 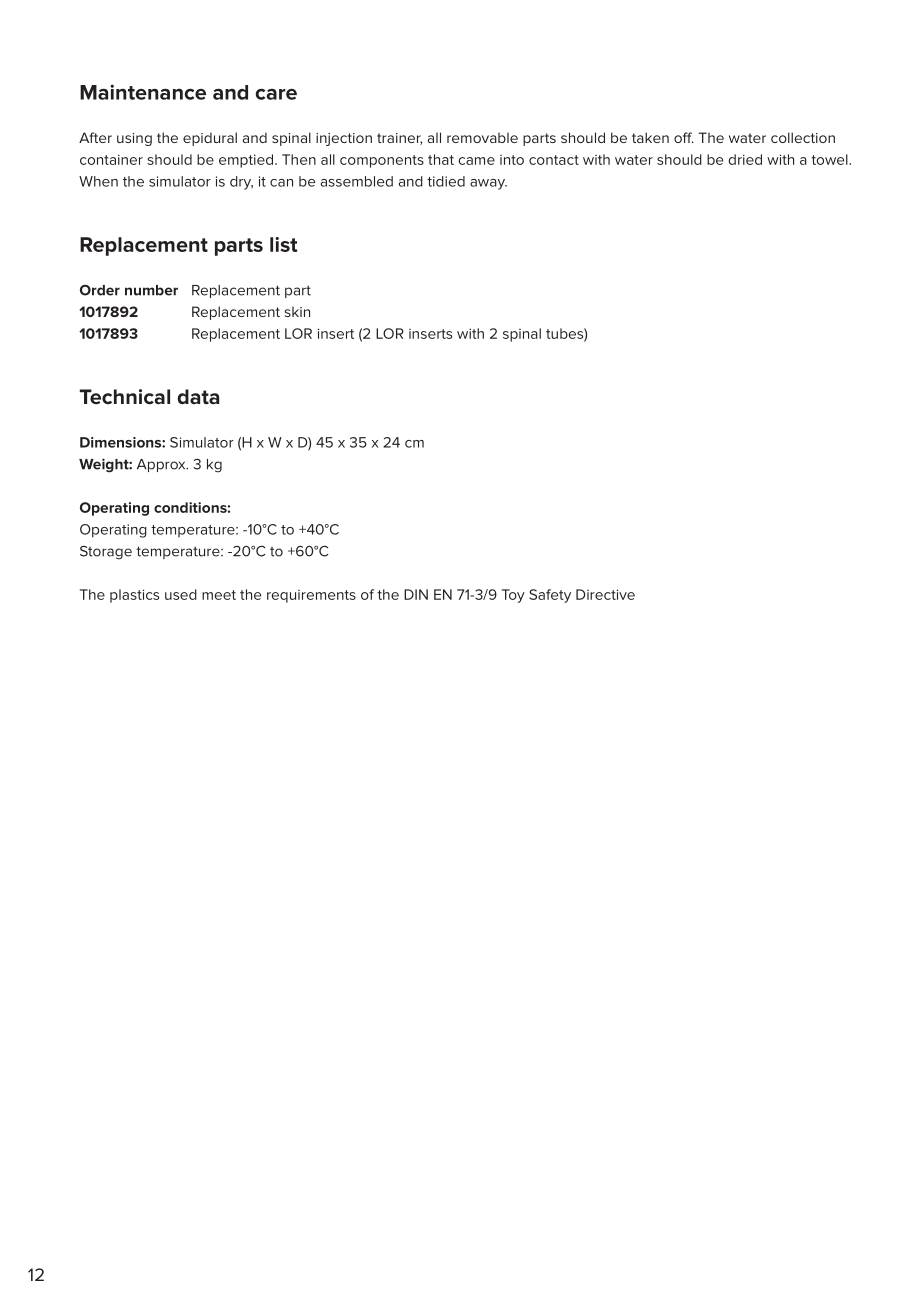 What do you see at coordinates (98, 181) in the document?
I see `When` at bounding box center [98, 181].
